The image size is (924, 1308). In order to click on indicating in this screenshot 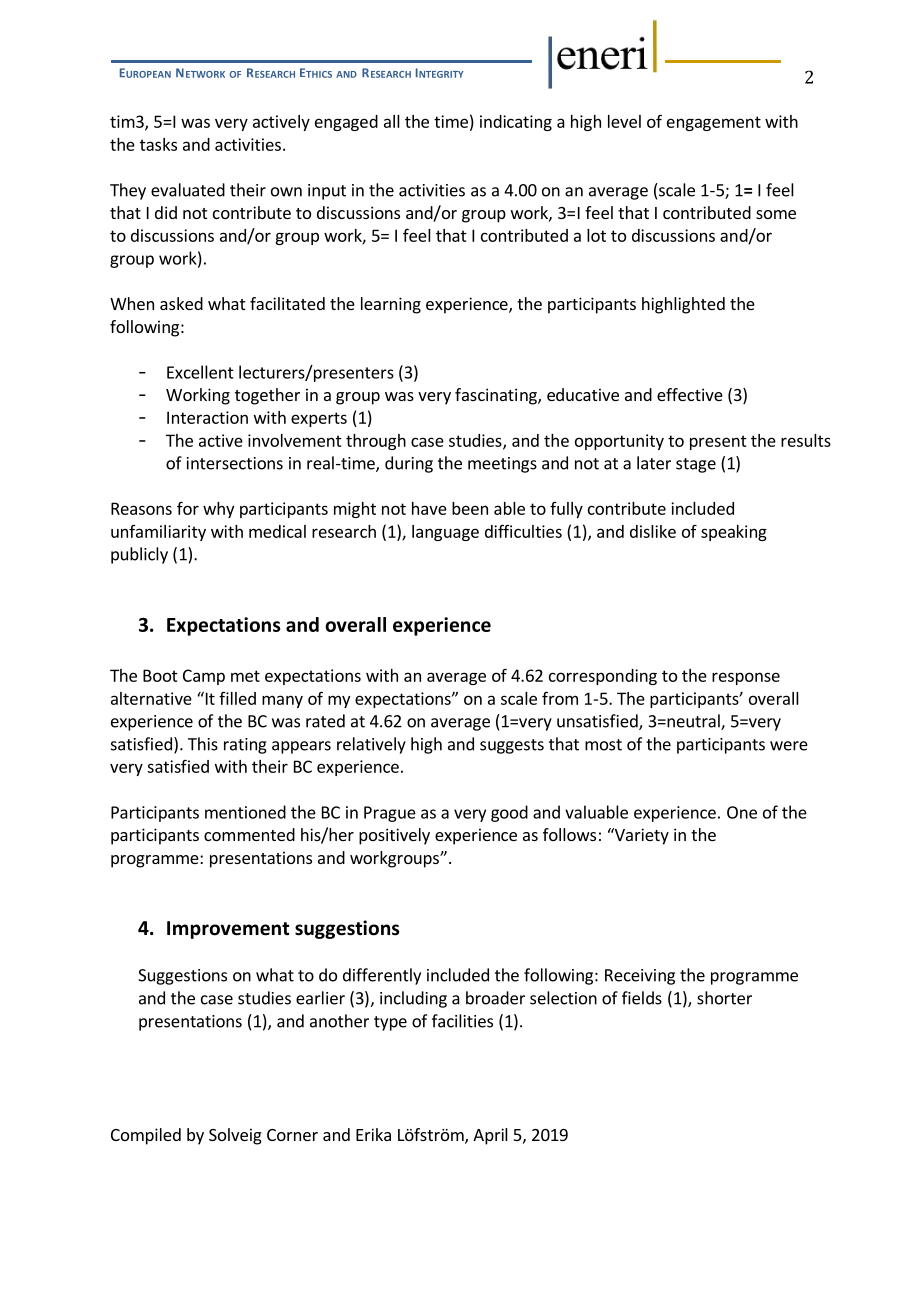, I will do `click(516, 123)`.
